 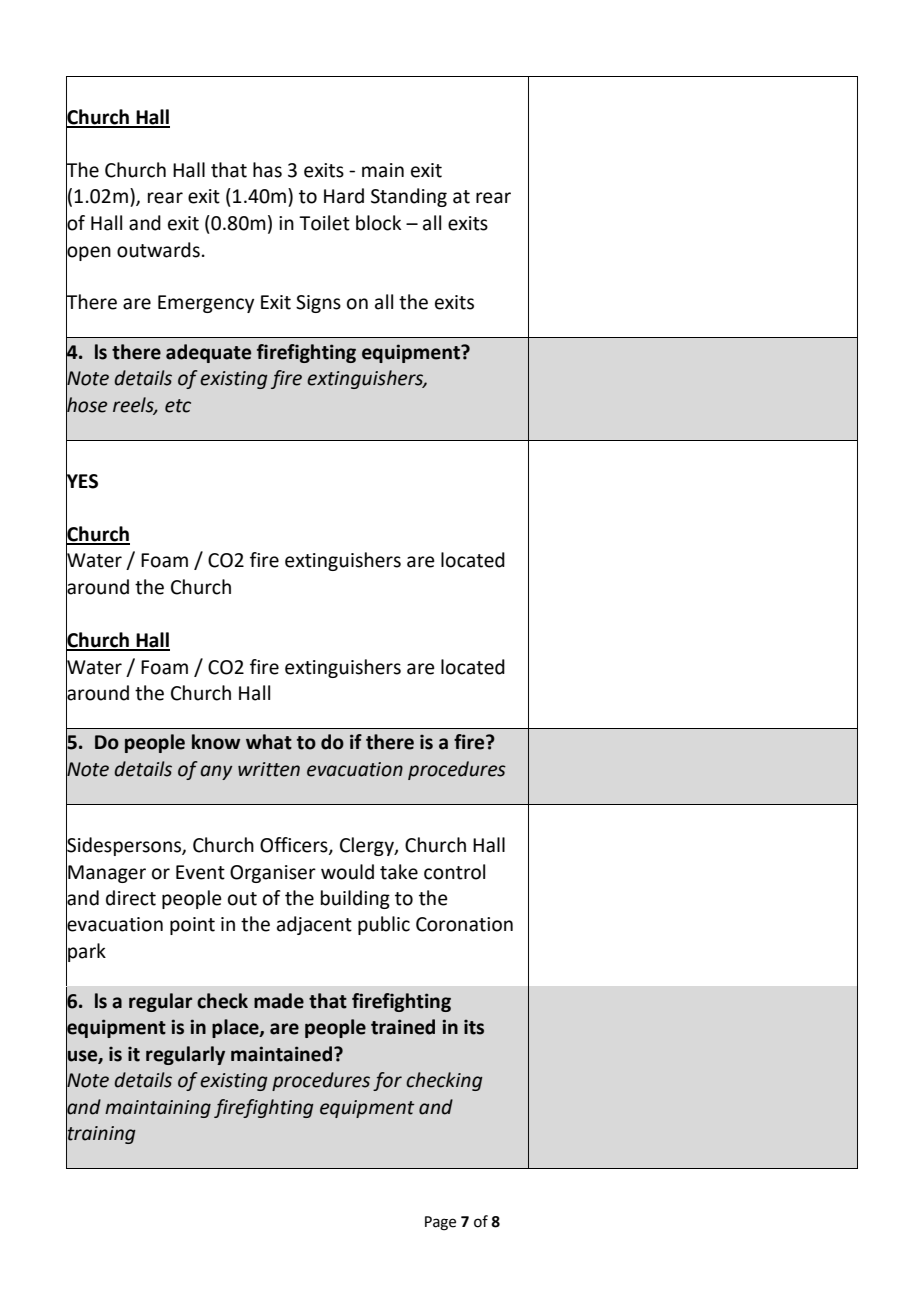 I want to click on etc, so click(x=178, y=406).
